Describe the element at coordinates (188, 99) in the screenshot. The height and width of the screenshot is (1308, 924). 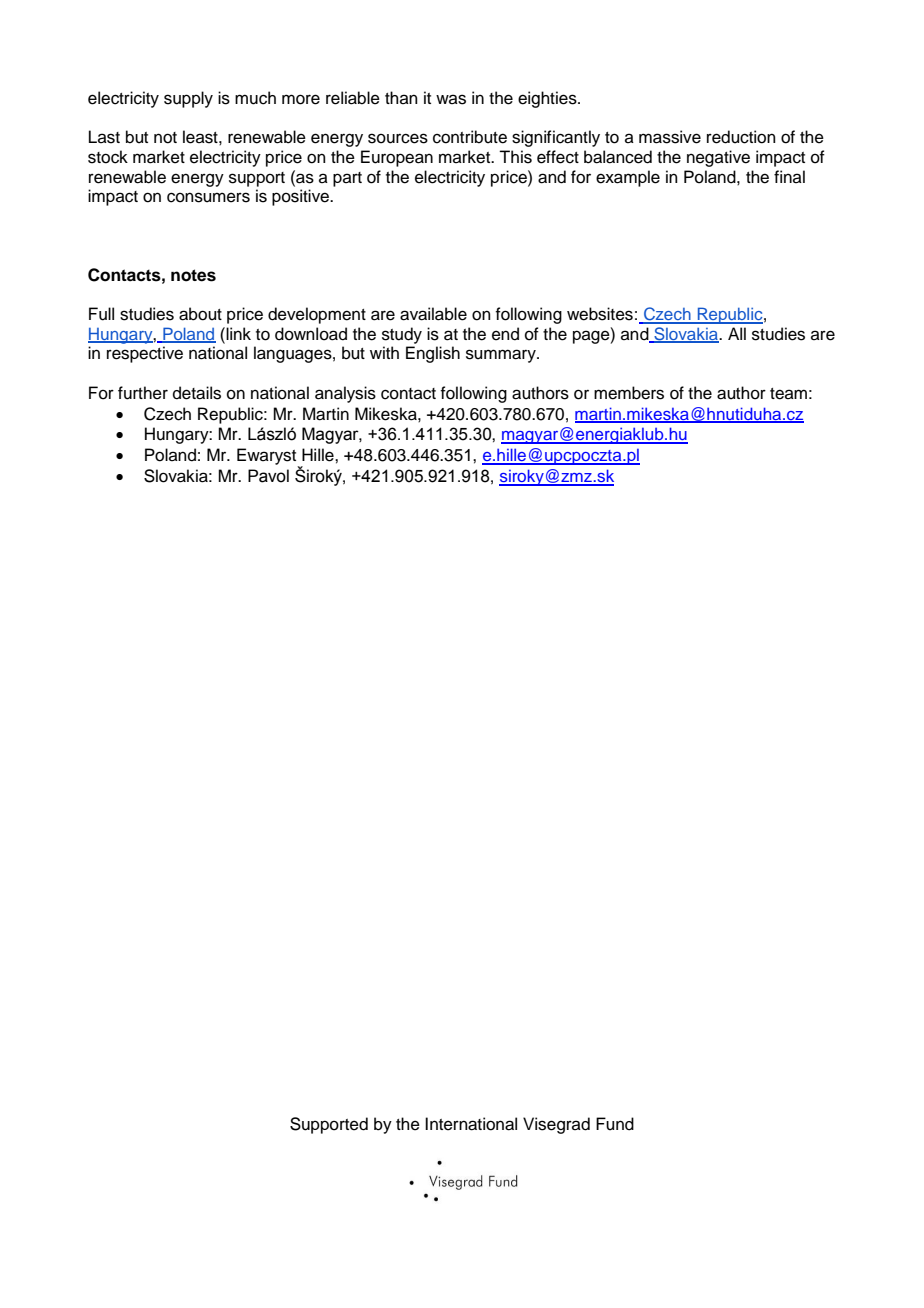
I see `supply` at that location.
